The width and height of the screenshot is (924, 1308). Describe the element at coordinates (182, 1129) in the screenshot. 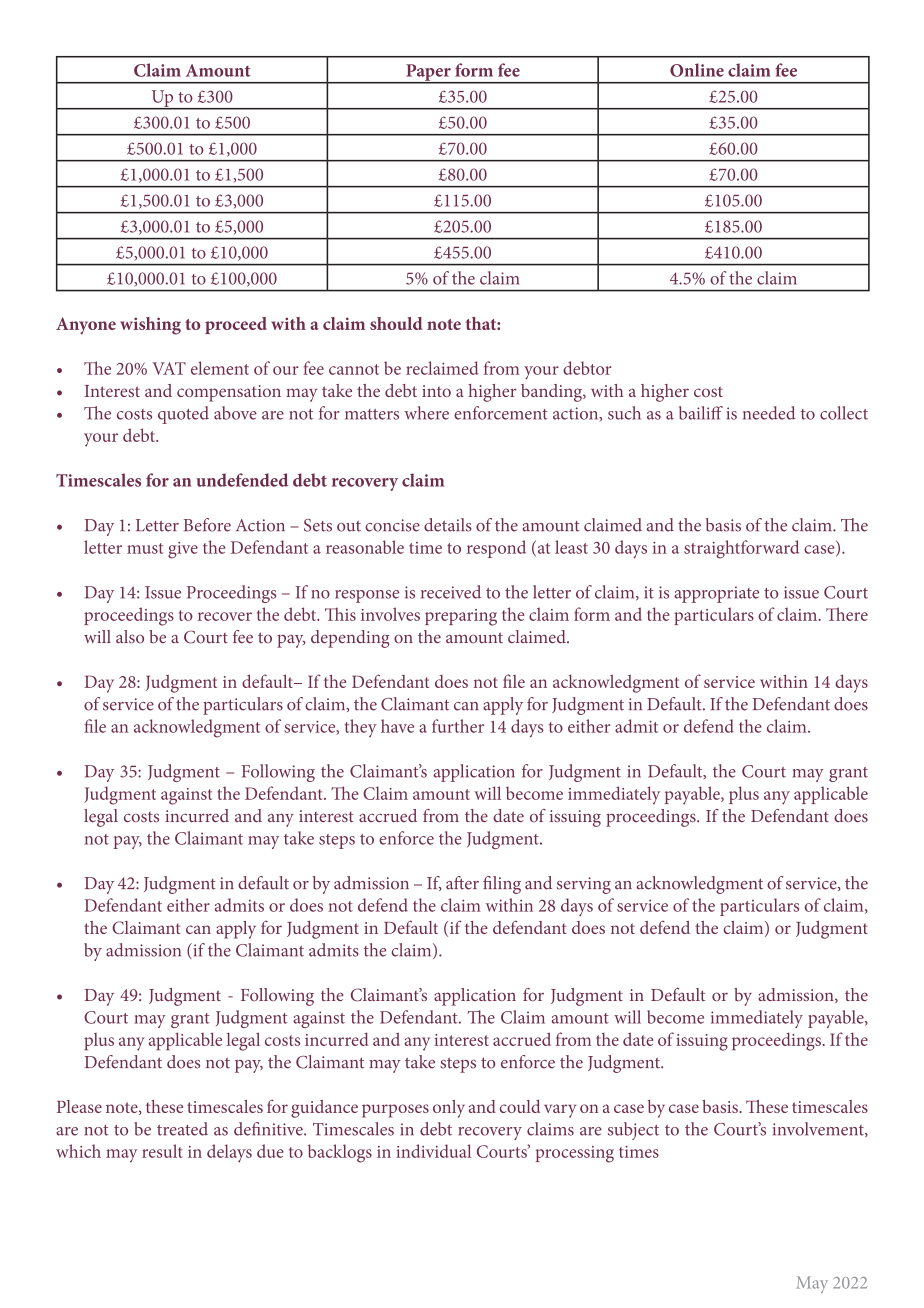

I see `treated` at that location.
